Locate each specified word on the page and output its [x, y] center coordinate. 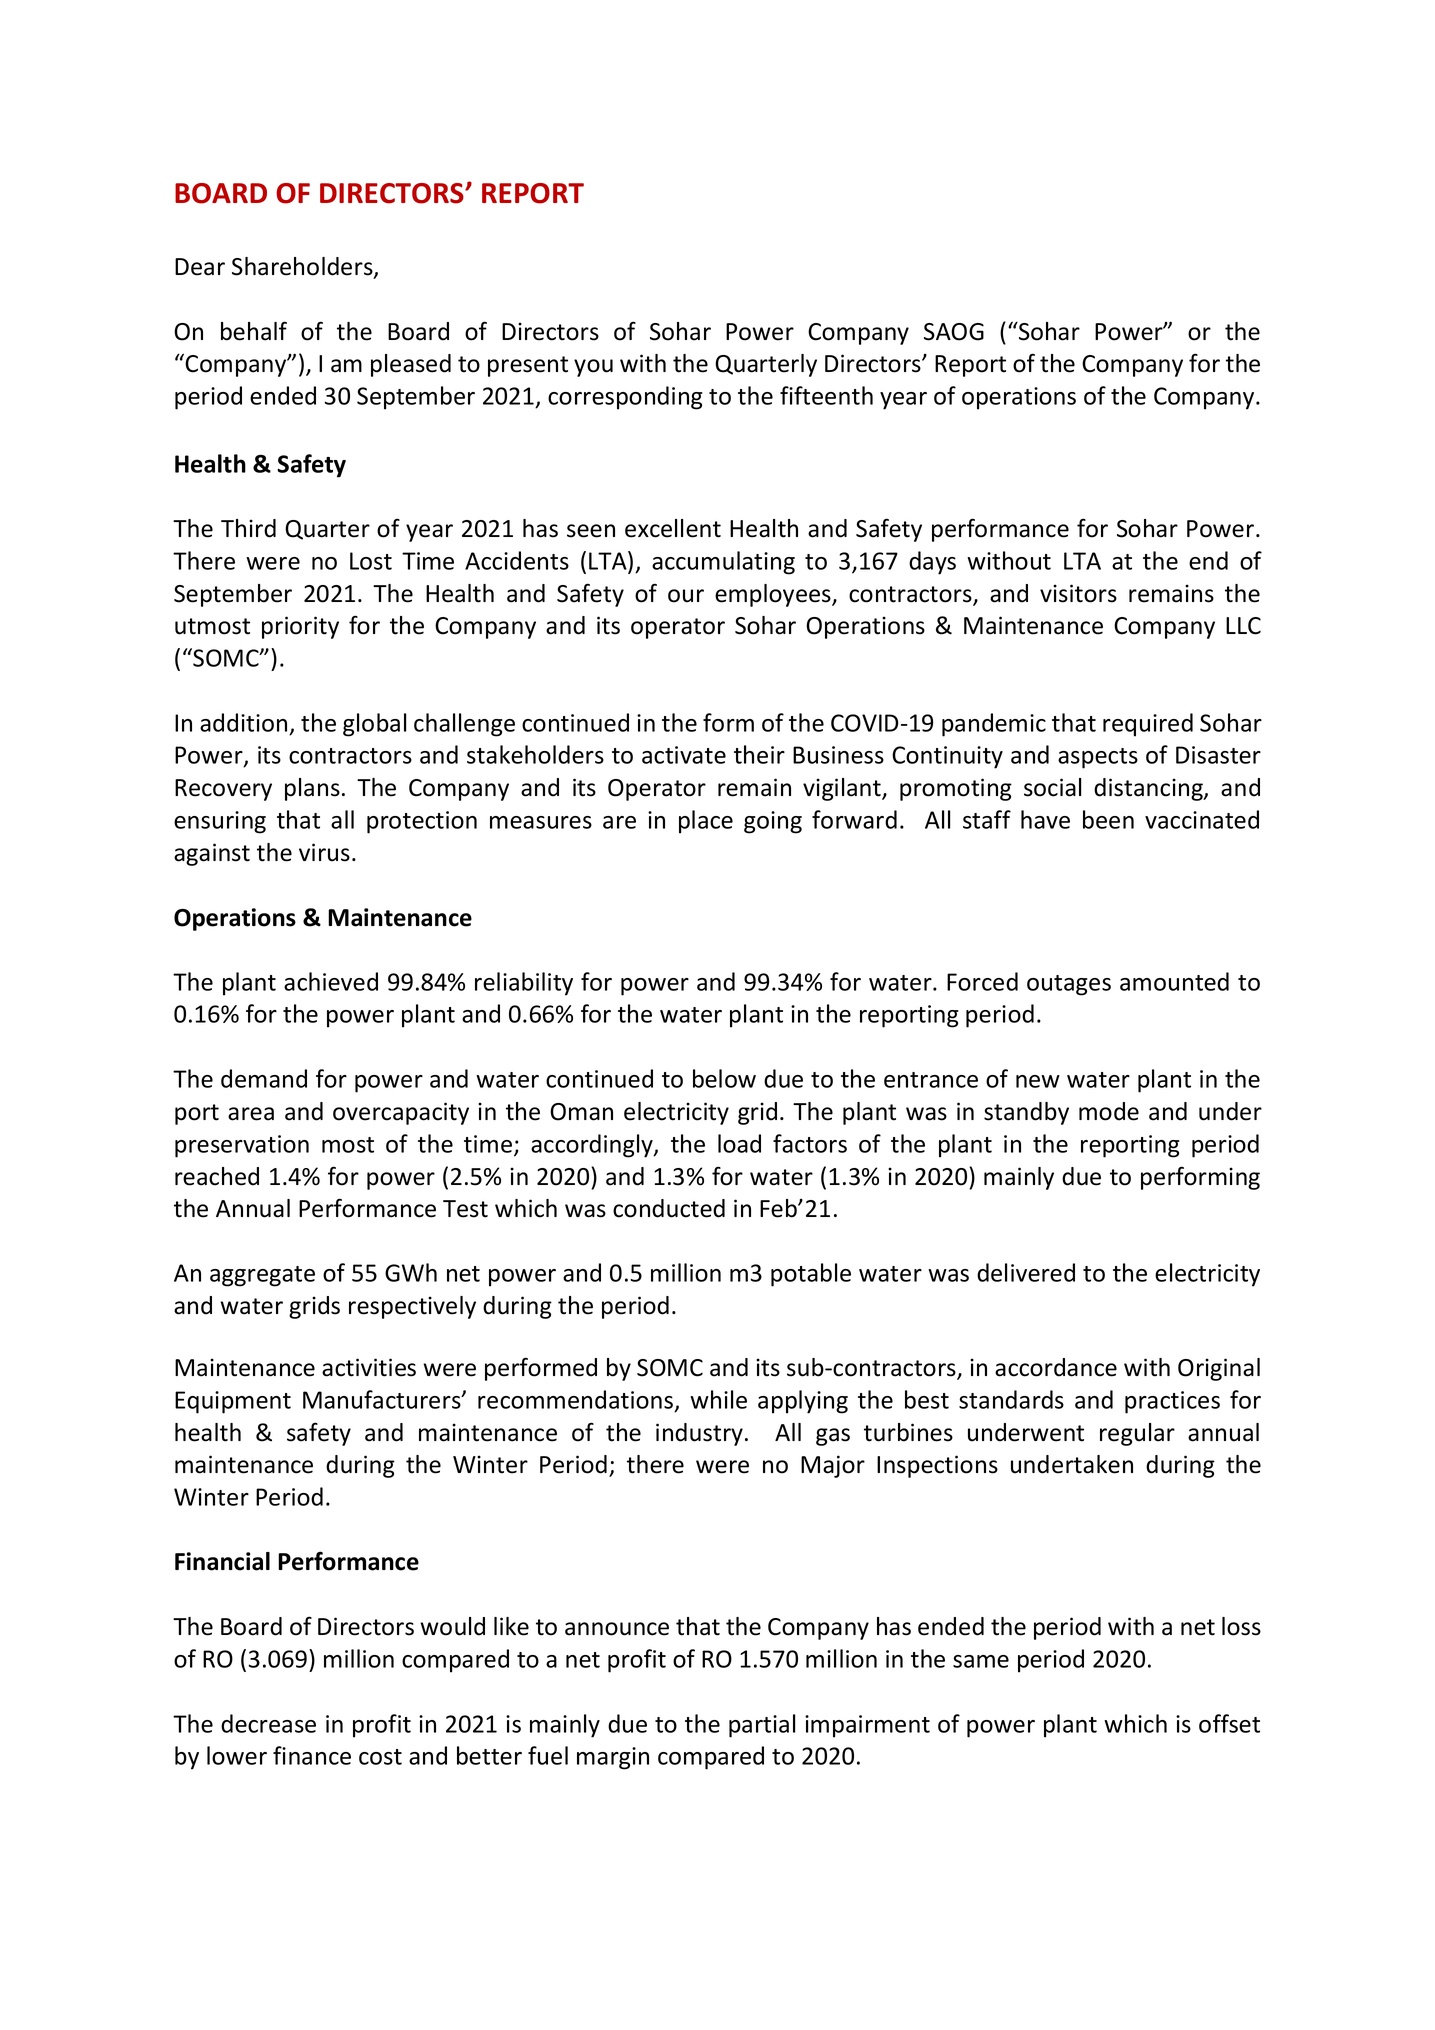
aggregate [262, 1276]
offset [1229, 1723]
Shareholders [303, 267]
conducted [669, 1208]
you [593, 368]
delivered [1026, 1272]
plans [312, 789]
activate [684, 755]
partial [762, 1726]
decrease [268, 1723]
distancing [1149, 789]
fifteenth [826, 395]
